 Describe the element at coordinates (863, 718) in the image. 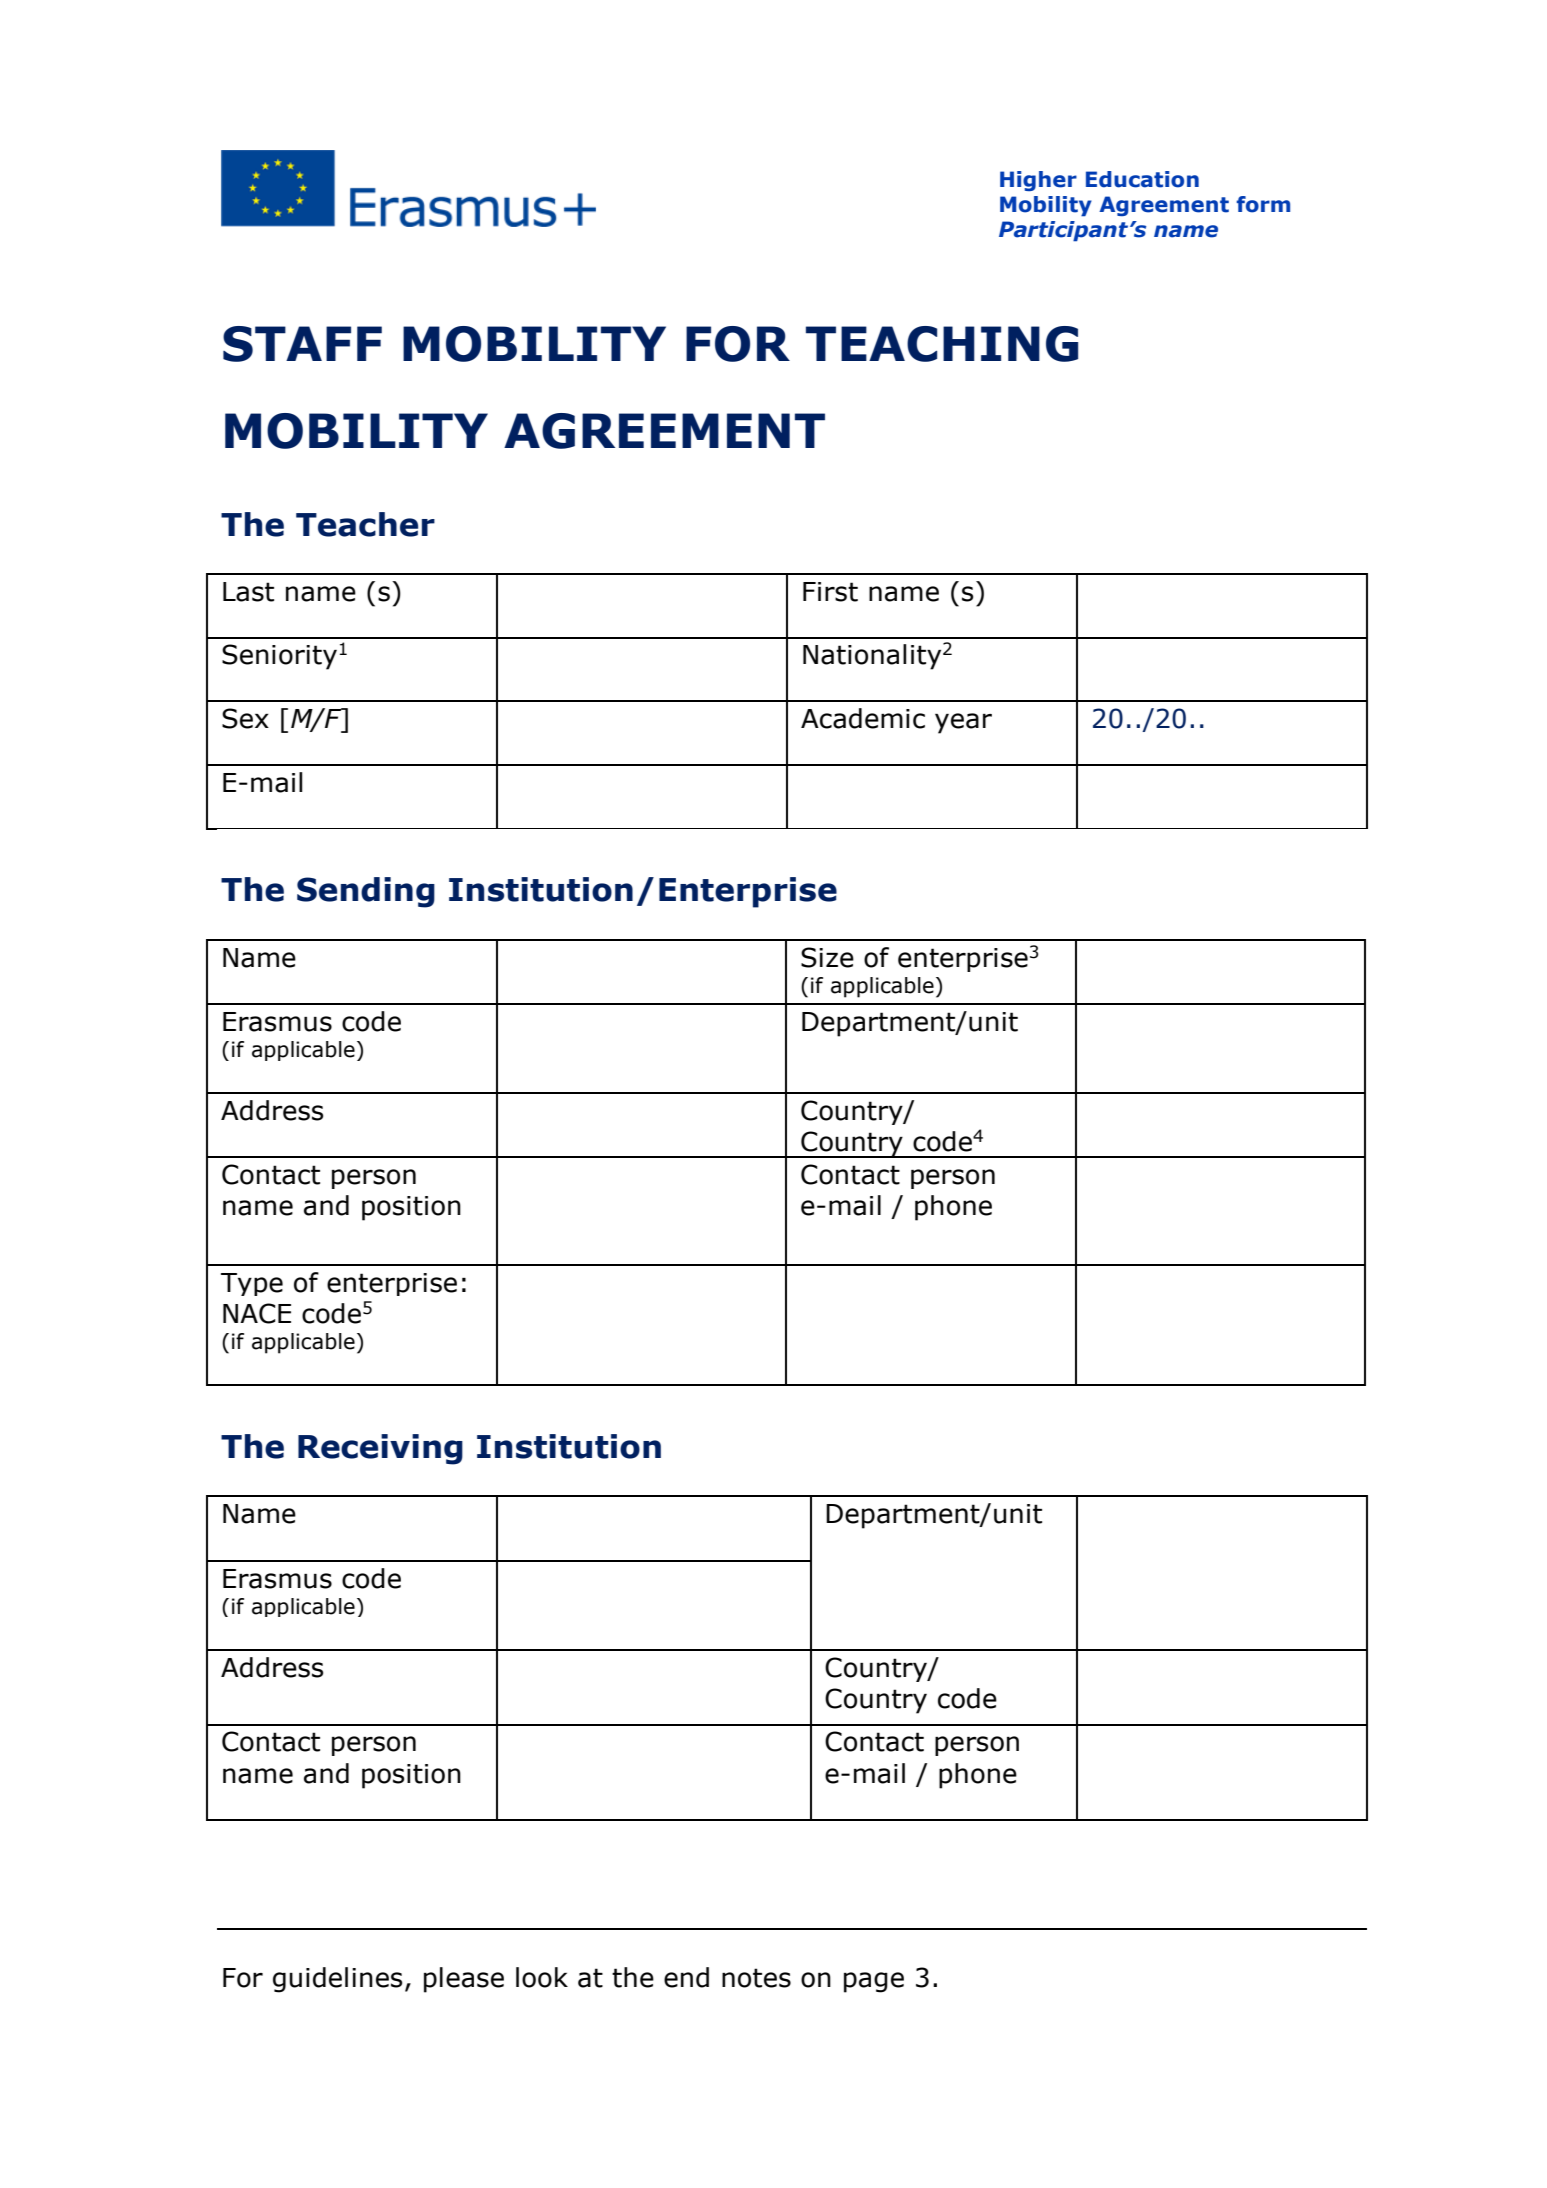

I see `Academic` at that location.
